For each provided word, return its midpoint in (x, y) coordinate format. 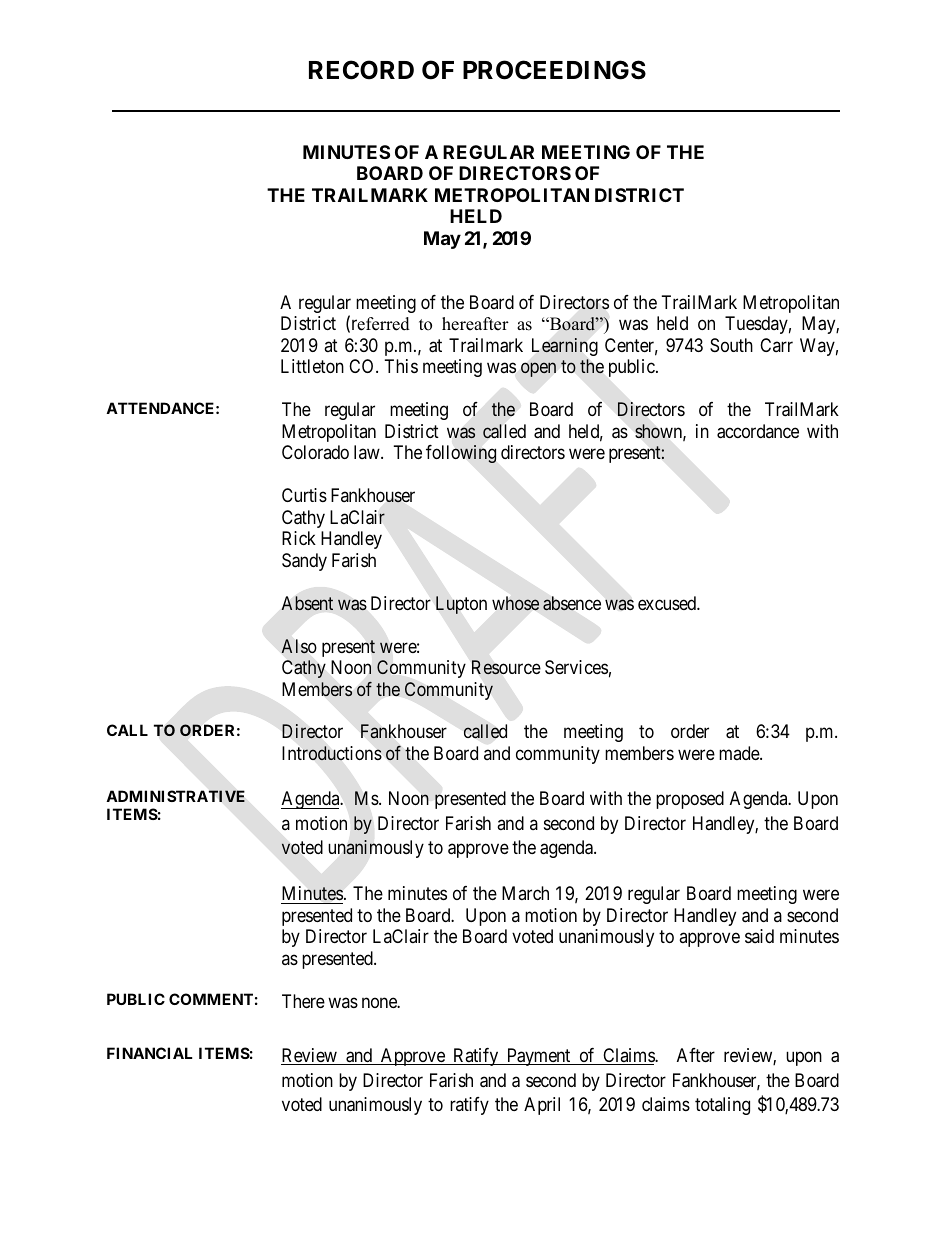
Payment (538, 1057)
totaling (722, 1106)
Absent (307, 603)
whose (515, 603)
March (525, 893)
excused (668, 603)
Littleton (312, 366)
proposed (690, 800)
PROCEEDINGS (554, 70)
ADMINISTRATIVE (175, 796)
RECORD (361, 70)
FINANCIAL (150, 1053)
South (731, 345)
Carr (776, 345)
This (401, 366)
